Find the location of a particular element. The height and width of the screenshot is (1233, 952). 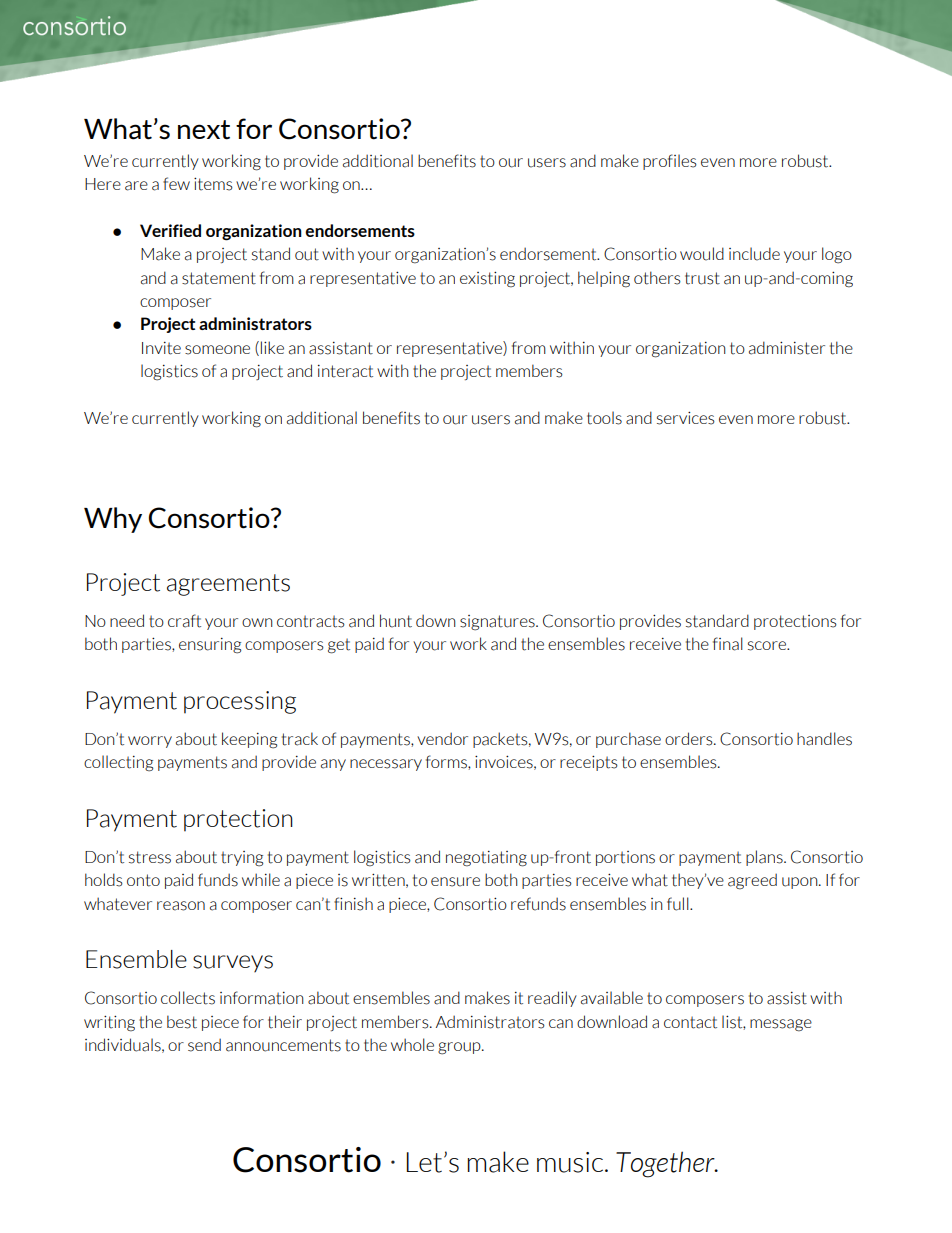

services is located at coordinates (686, 418).
